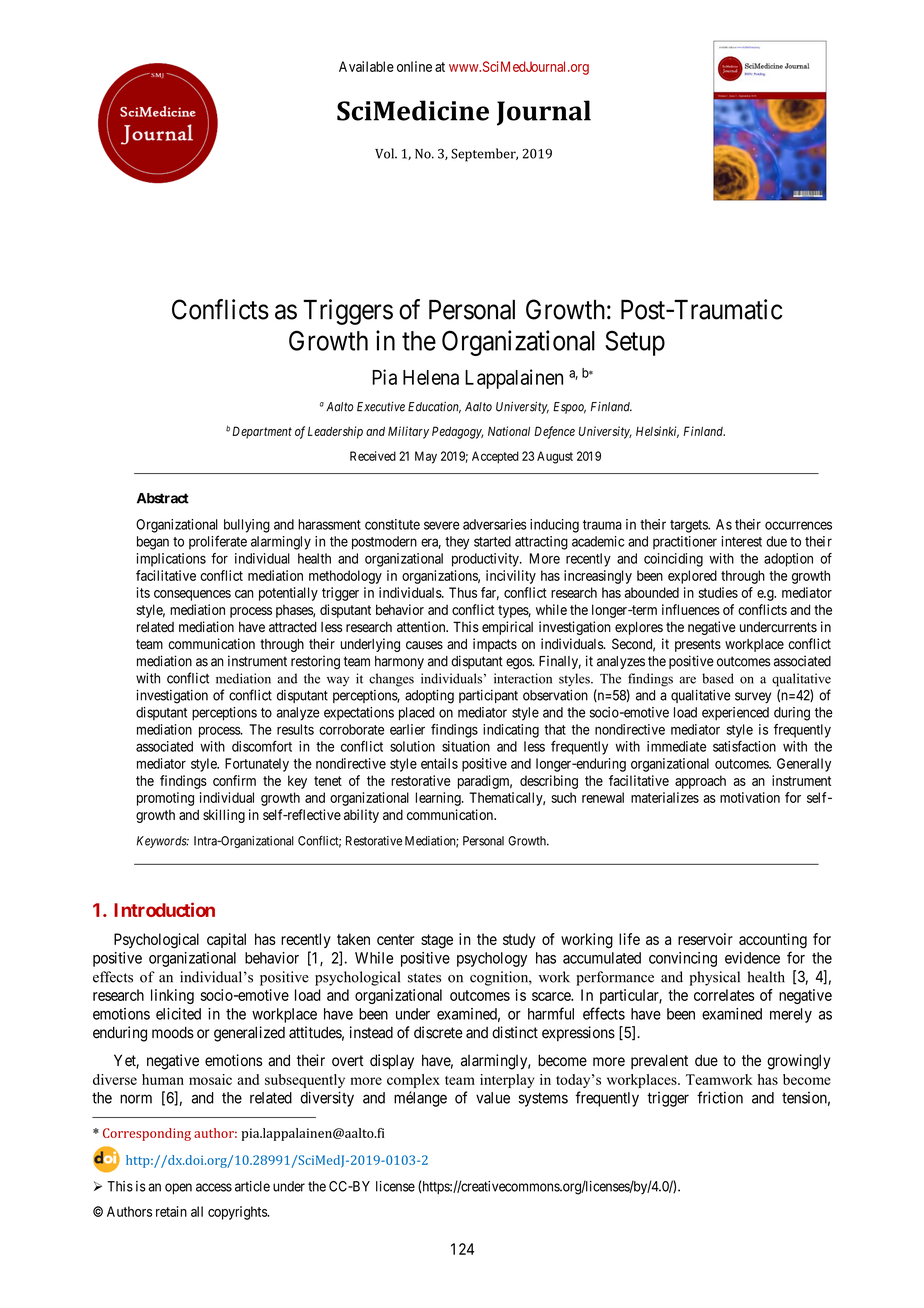 The image size is (924, 1308). What do you see at coordinates (171, 560) in the document?
I see `implications` at bounding box center [171, 560].
